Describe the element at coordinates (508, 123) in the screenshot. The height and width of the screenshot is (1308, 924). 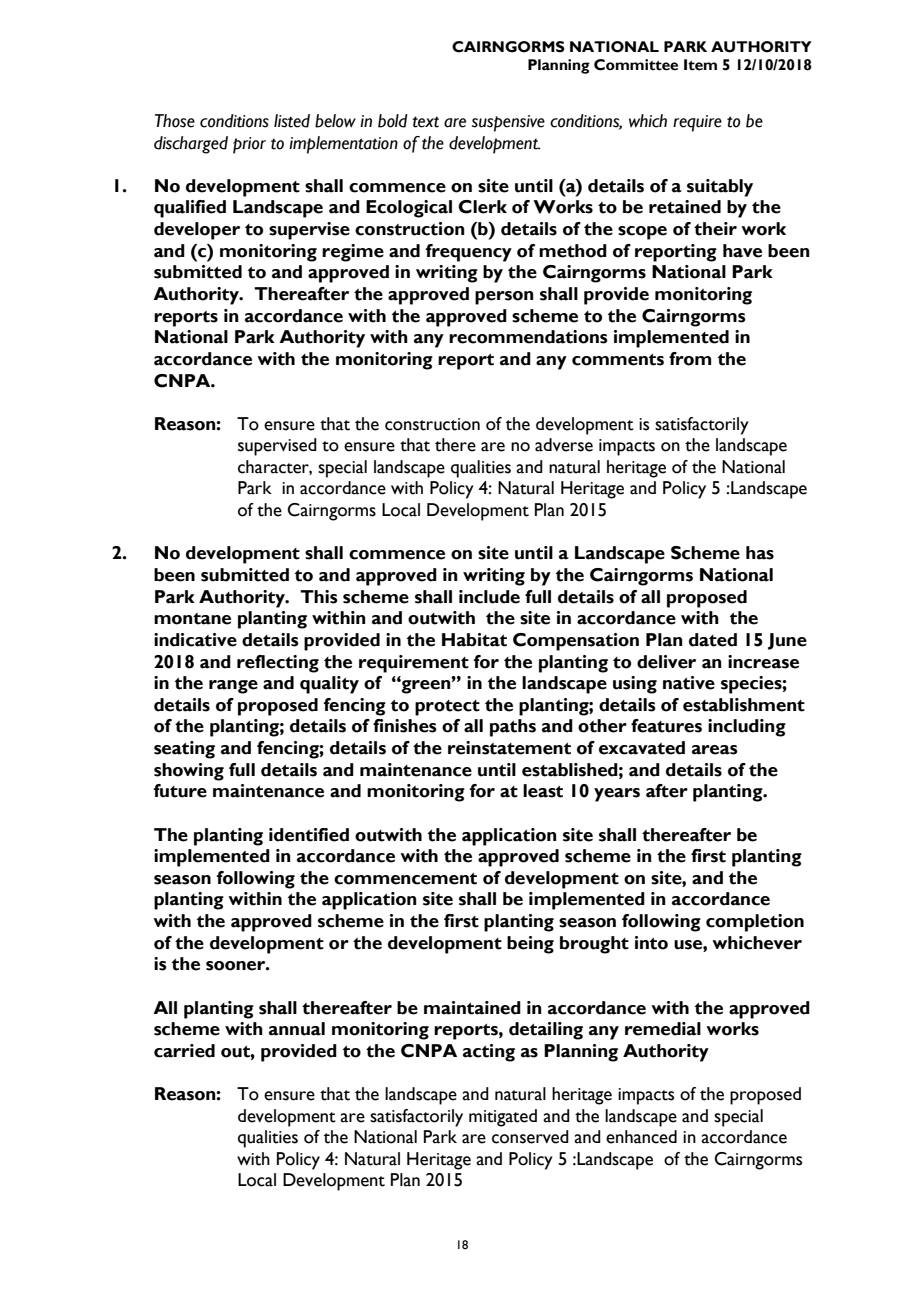
I see `suspensive` at that location.
